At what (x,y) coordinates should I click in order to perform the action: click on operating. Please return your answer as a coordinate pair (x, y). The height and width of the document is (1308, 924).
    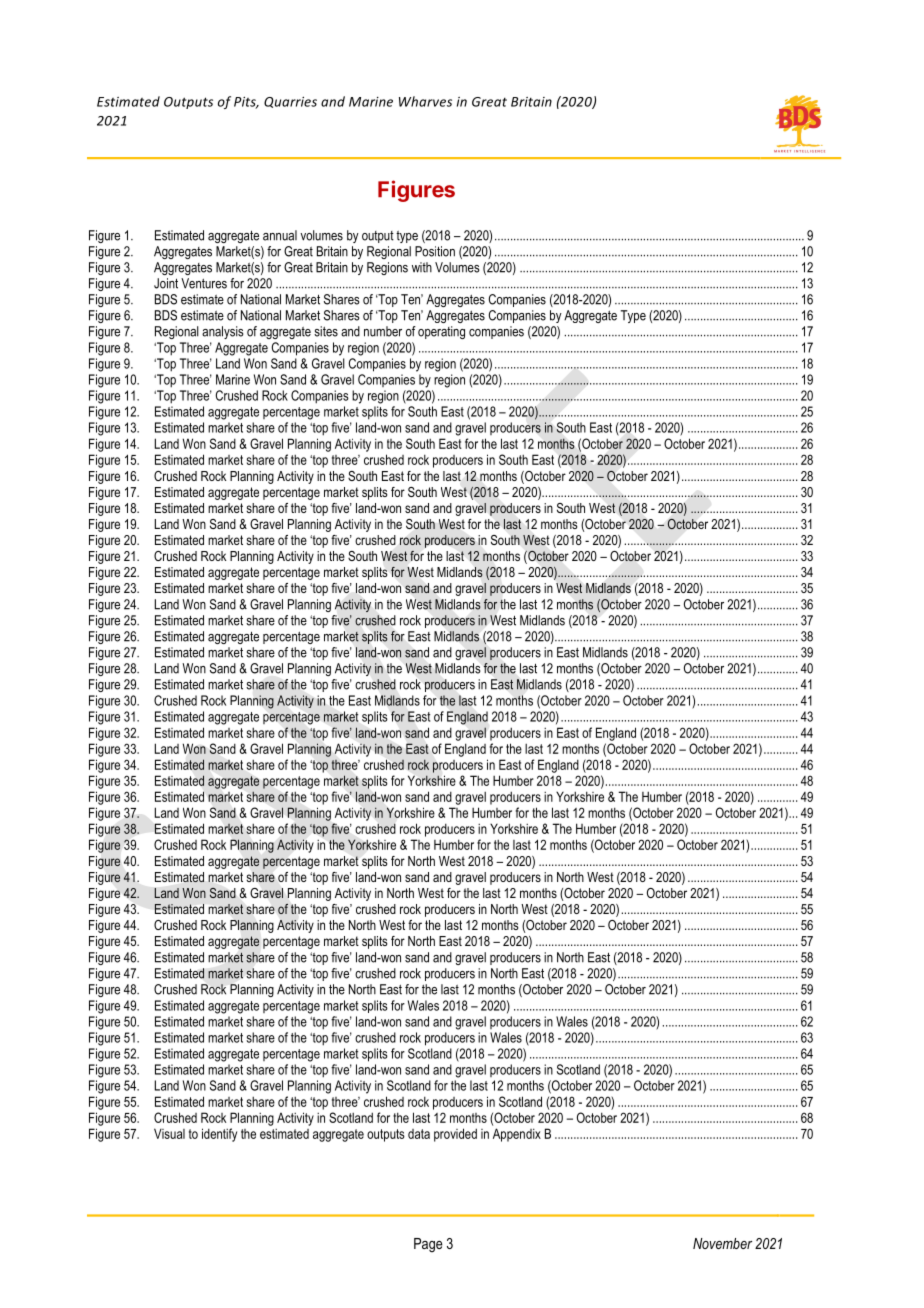
    Looking at the image, I should click on (441, 332).
